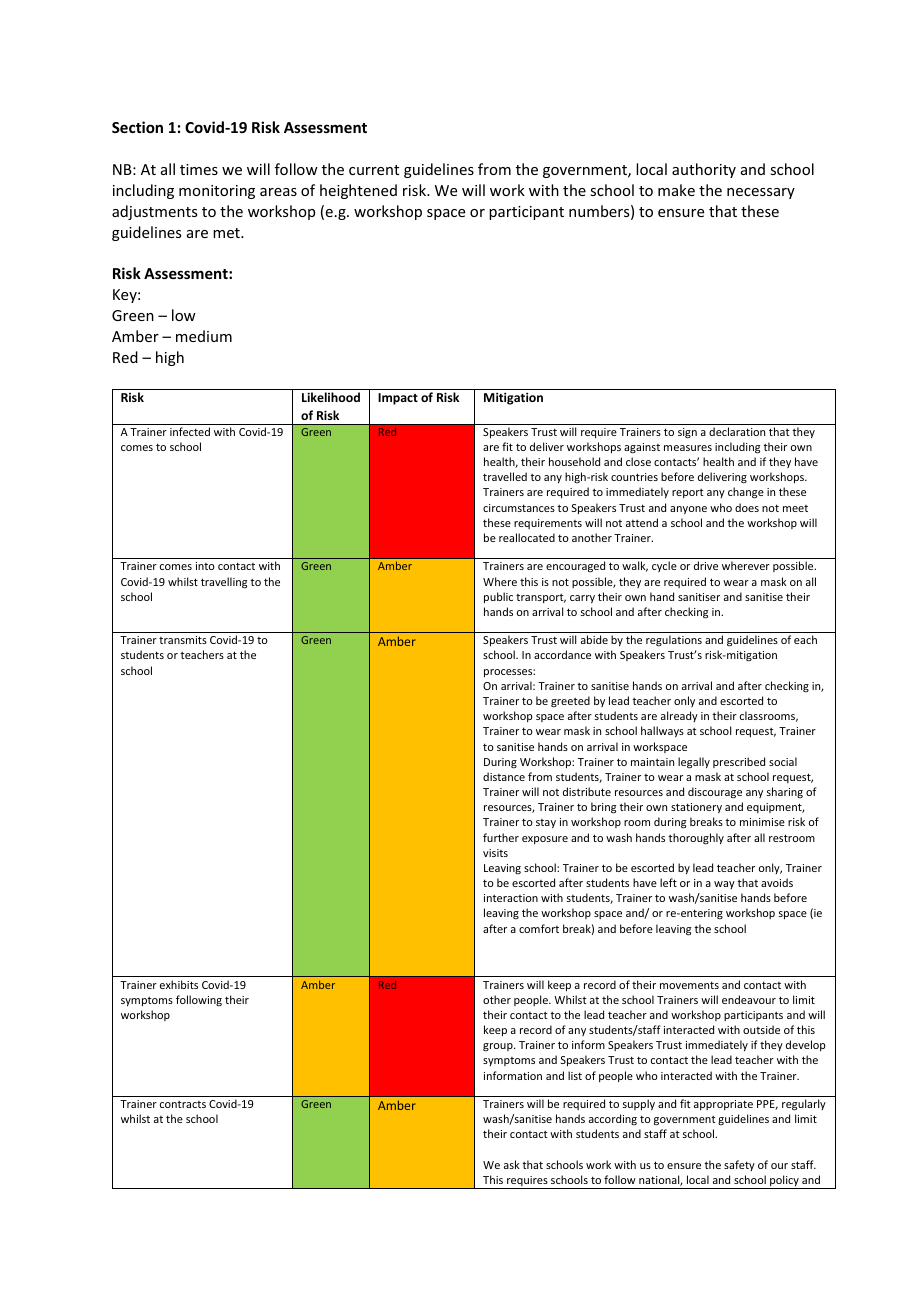  Describe the element at coordinates (704, 170) in the document. I see `authority` at that location.
